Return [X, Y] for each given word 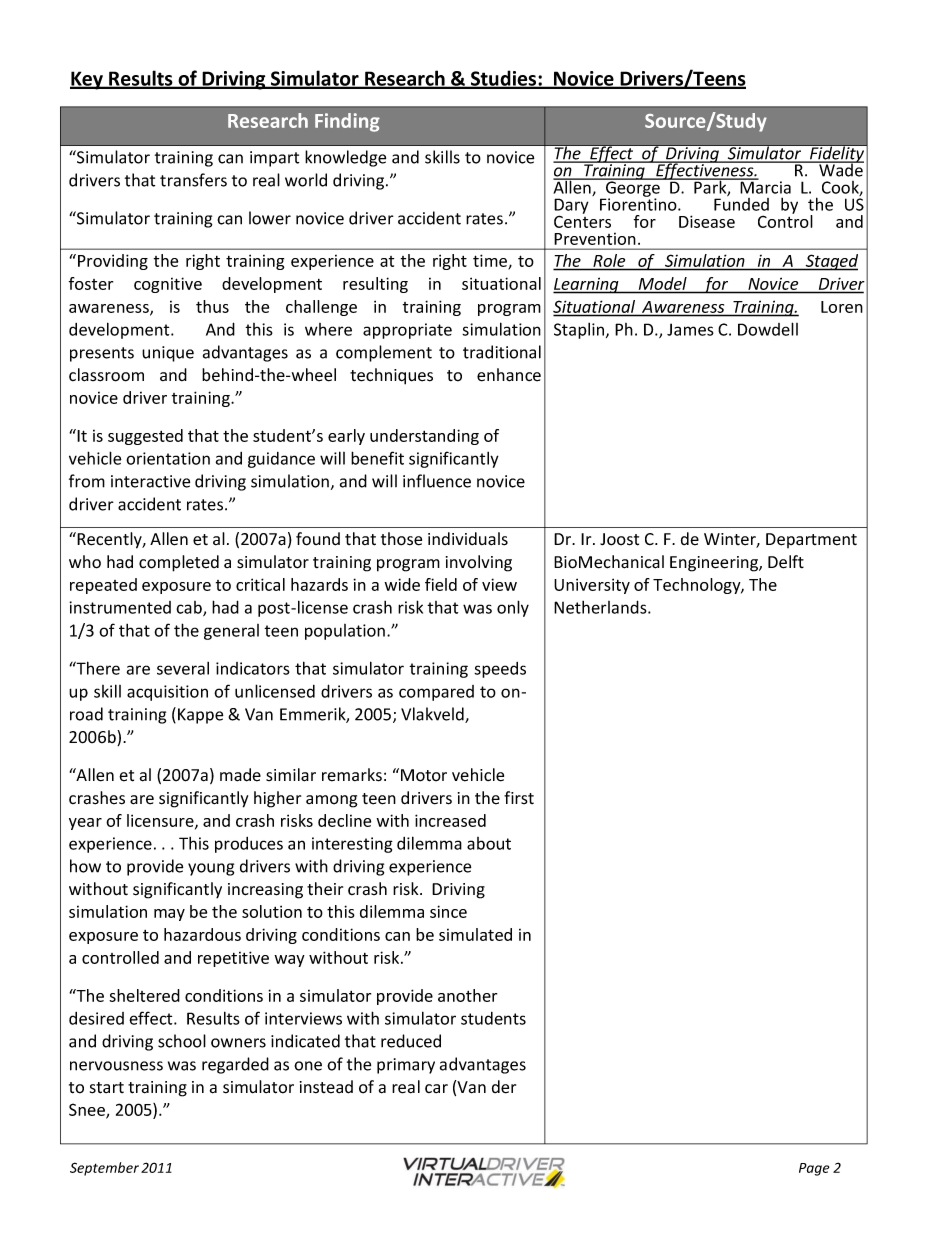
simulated [475, 934]
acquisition [167, 693]
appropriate [407, 331]
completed [179, 563]
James [690, 329]
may [169, 915]
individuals [468, 539]
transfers [193, 180]
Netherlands [601, 607]
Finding [347, 122]
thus [212, 306]
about [489, 843]
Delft [786, 562]
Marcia [764, 186]
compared [436, 693]
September [104, 1169]
